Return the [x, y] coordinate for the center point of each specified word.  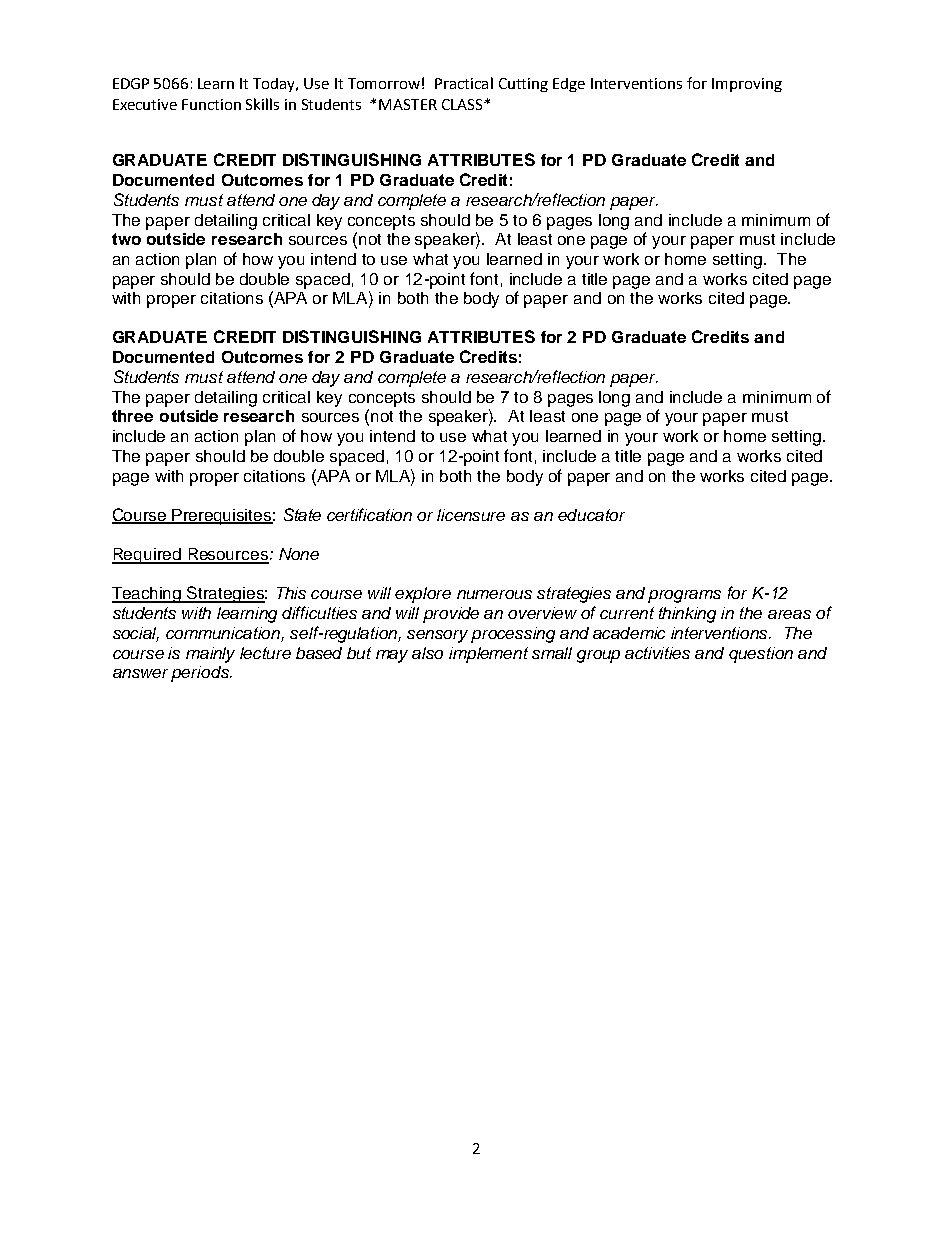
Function [211, 104]
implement [488, 655]
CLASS [463, 104]
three [132, 416]
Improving [747, 85]
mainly [210, 655]
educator [591, 515]
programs [684, 596]
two [126, 239]
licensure [471, 515]
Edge [569, 85]
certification [369, 514]
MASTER [408, 104]
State [302, 514]
